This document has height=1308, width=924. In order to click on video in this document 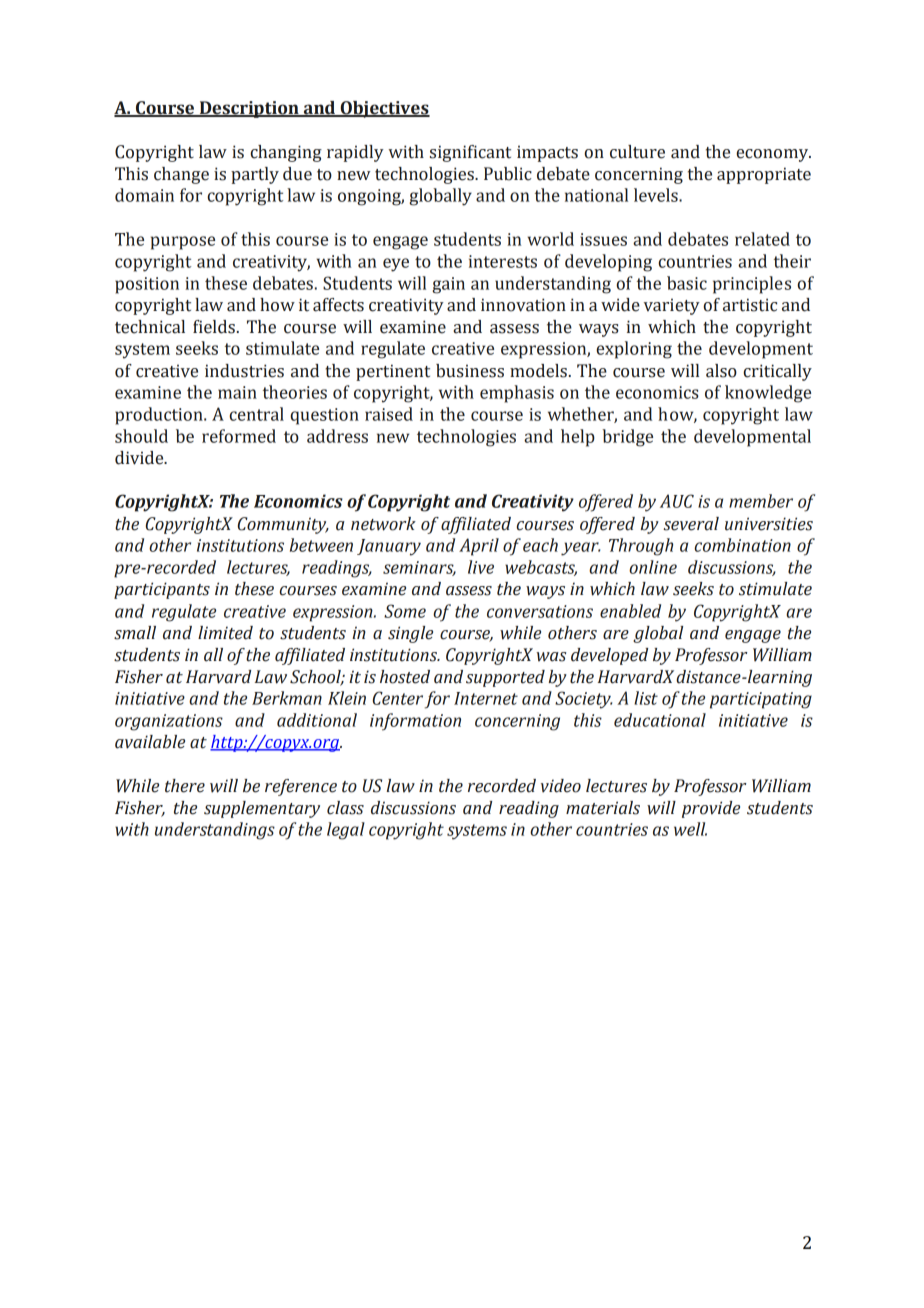, I will do `click(561, 786)`.
